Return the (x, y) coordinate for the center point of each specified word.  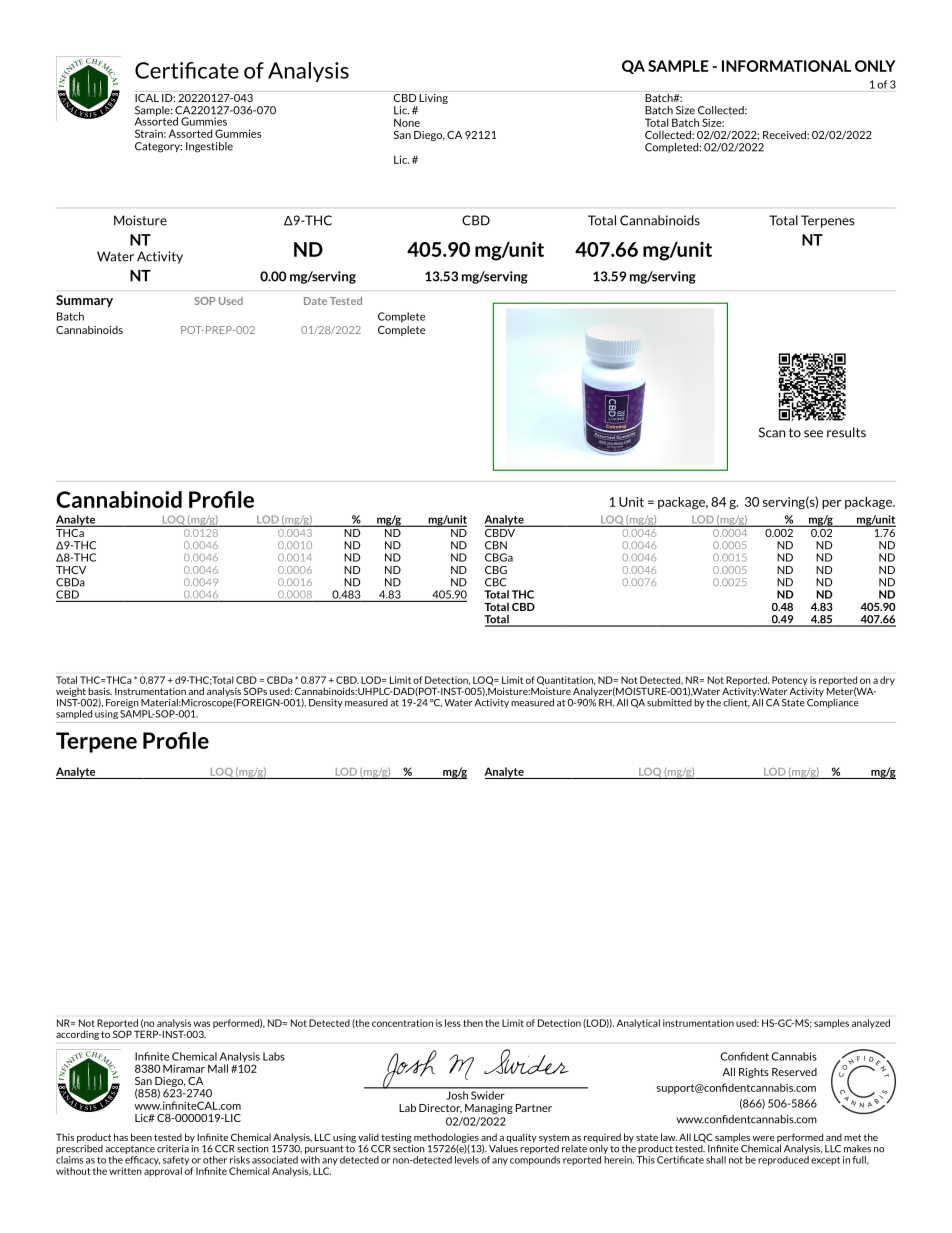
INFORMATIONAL (786, 66)
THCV (71, 570)
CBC (496, 582)
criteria (173, 1149)
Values (503, 1147)
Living (433, 99)
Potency (789, 681)
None (407, 122)
